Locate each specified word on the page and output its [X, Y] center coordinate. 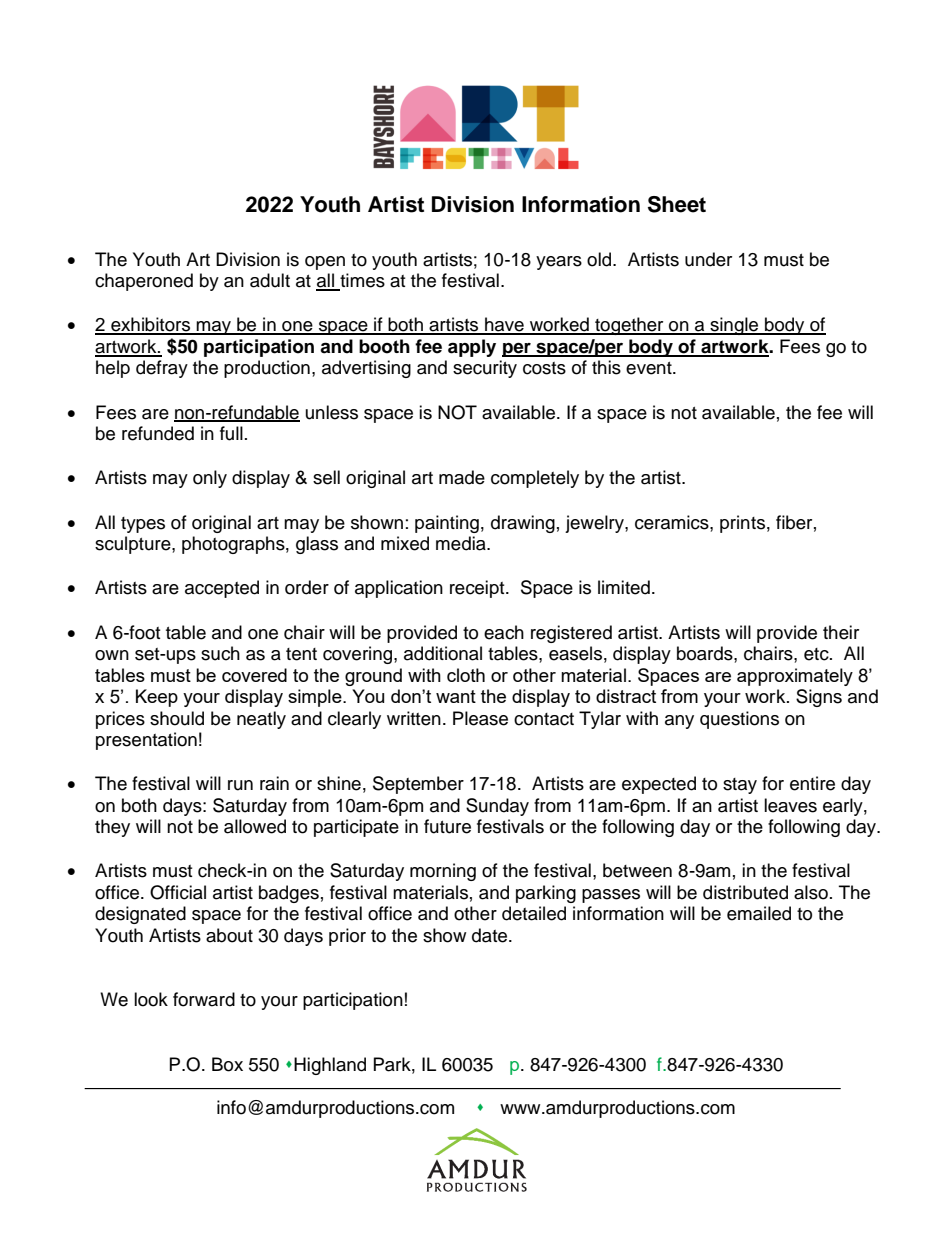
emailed [759, 913]
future [447, 826]
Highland [330, 1066]
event [650, 368]
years [559, 263]
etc [817, 654]
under [708, 259]
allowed [255, 826]
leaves [790, 805]
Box [227, 1064]
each [504, 632]
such [220, 653]
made [462, 477]
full [231, 433]
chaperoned [144, 282]
